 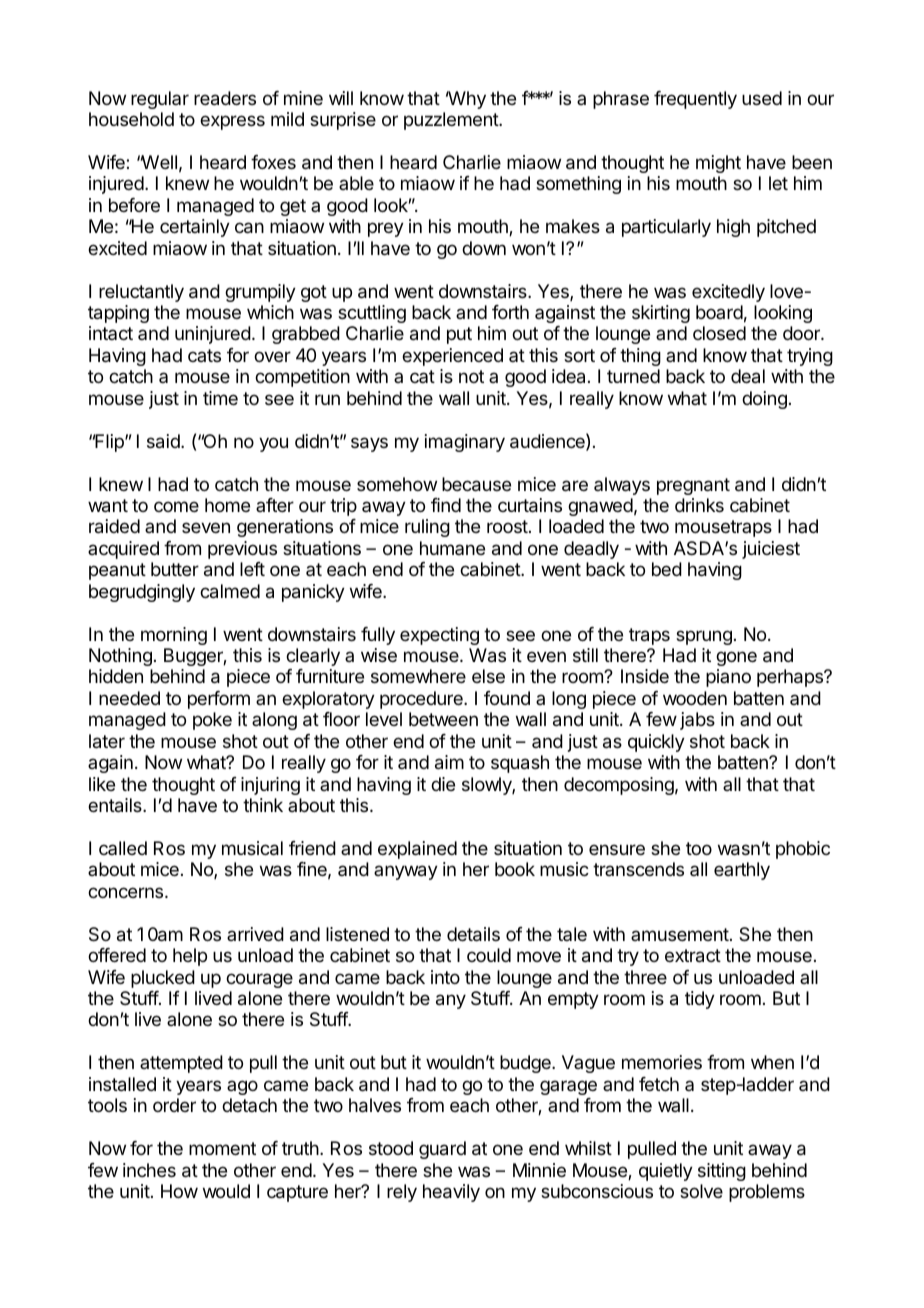 I want to click on guard, so click(x=442, y=1150).
